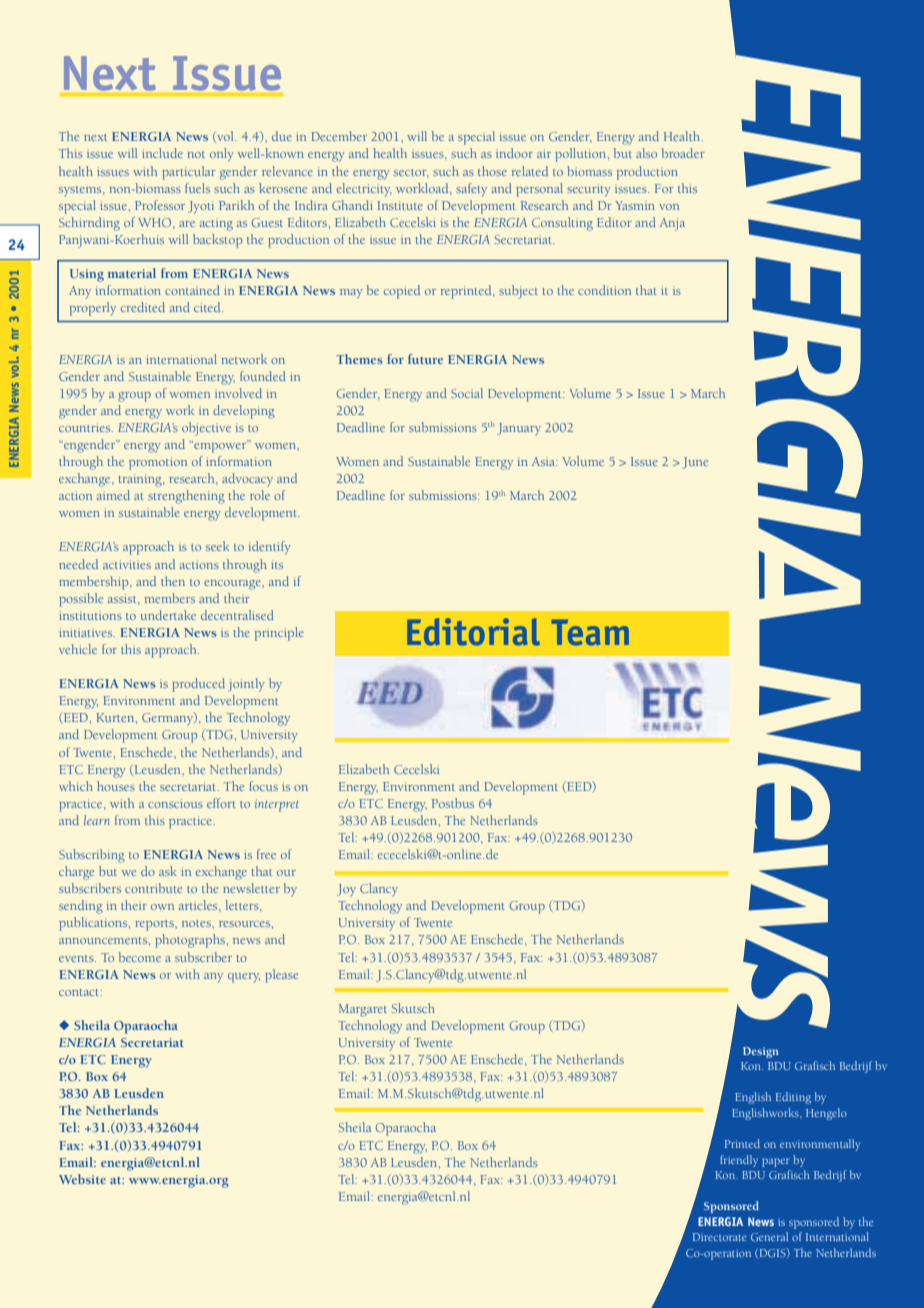 The height and width of the screenshot is (1308, 924). What do you see at coordinates (590, 632) in the screenshot?
I see `Team` at bounding box center [590, 632].
